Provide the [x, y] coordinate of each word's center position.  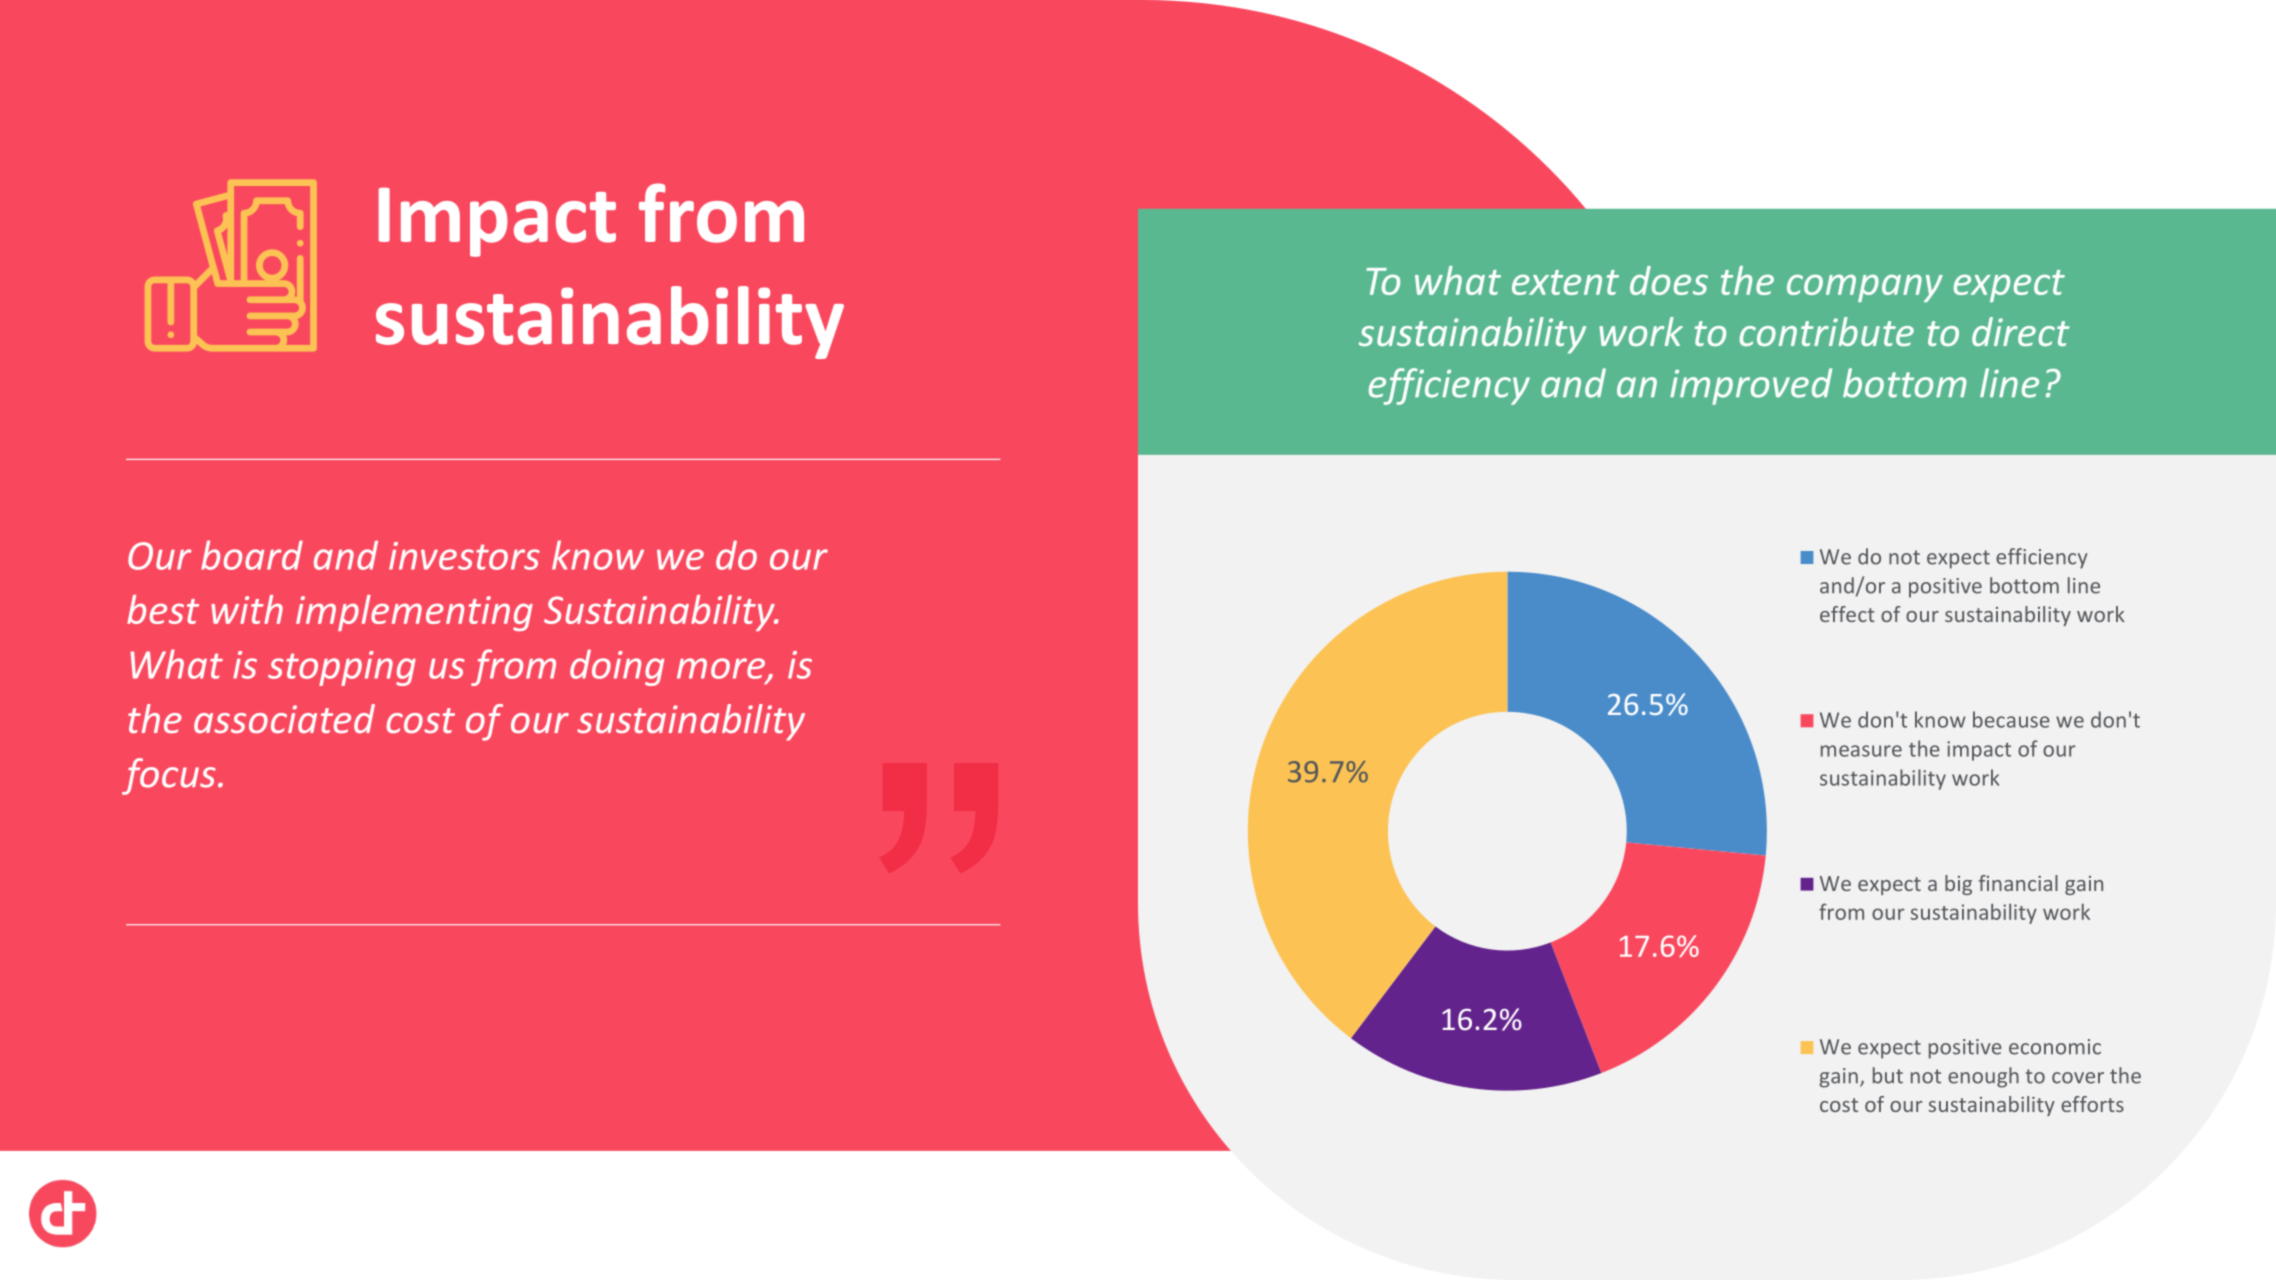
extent [1565, 282]
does [1669, 280]
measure [1861, 751]
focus [169, 776]
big [1958, 885]
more [722, 669]
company [1865, 288]
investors [464, 556]
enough [1983, 1077]
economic [2055, 1047]
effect [1847, 614]
